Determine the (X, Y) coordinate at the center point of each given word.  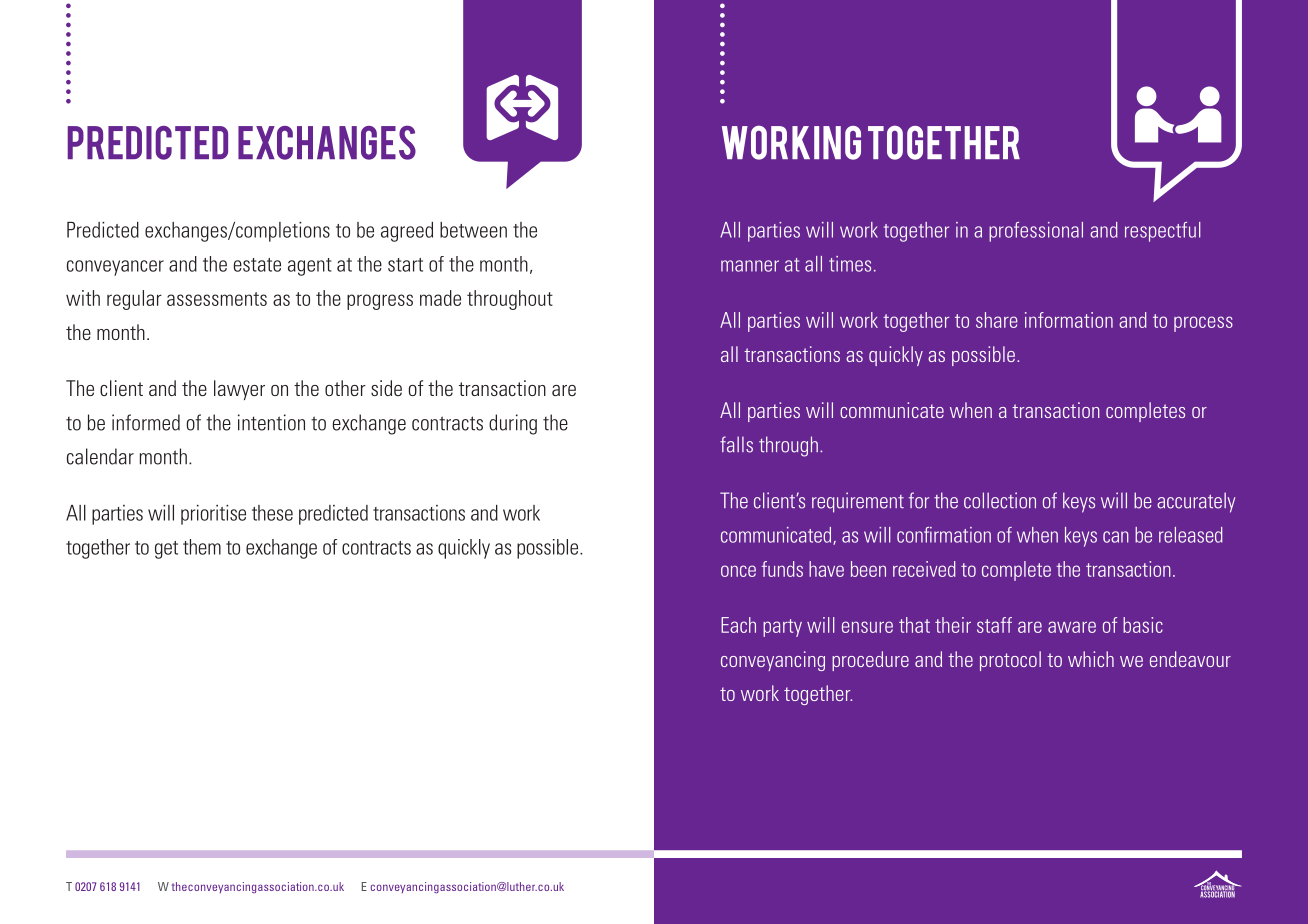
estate (257, 265)
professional (1036, 232)
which (1091, 659)
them (202, 547)
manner (750, 266)
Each (738, 625)
